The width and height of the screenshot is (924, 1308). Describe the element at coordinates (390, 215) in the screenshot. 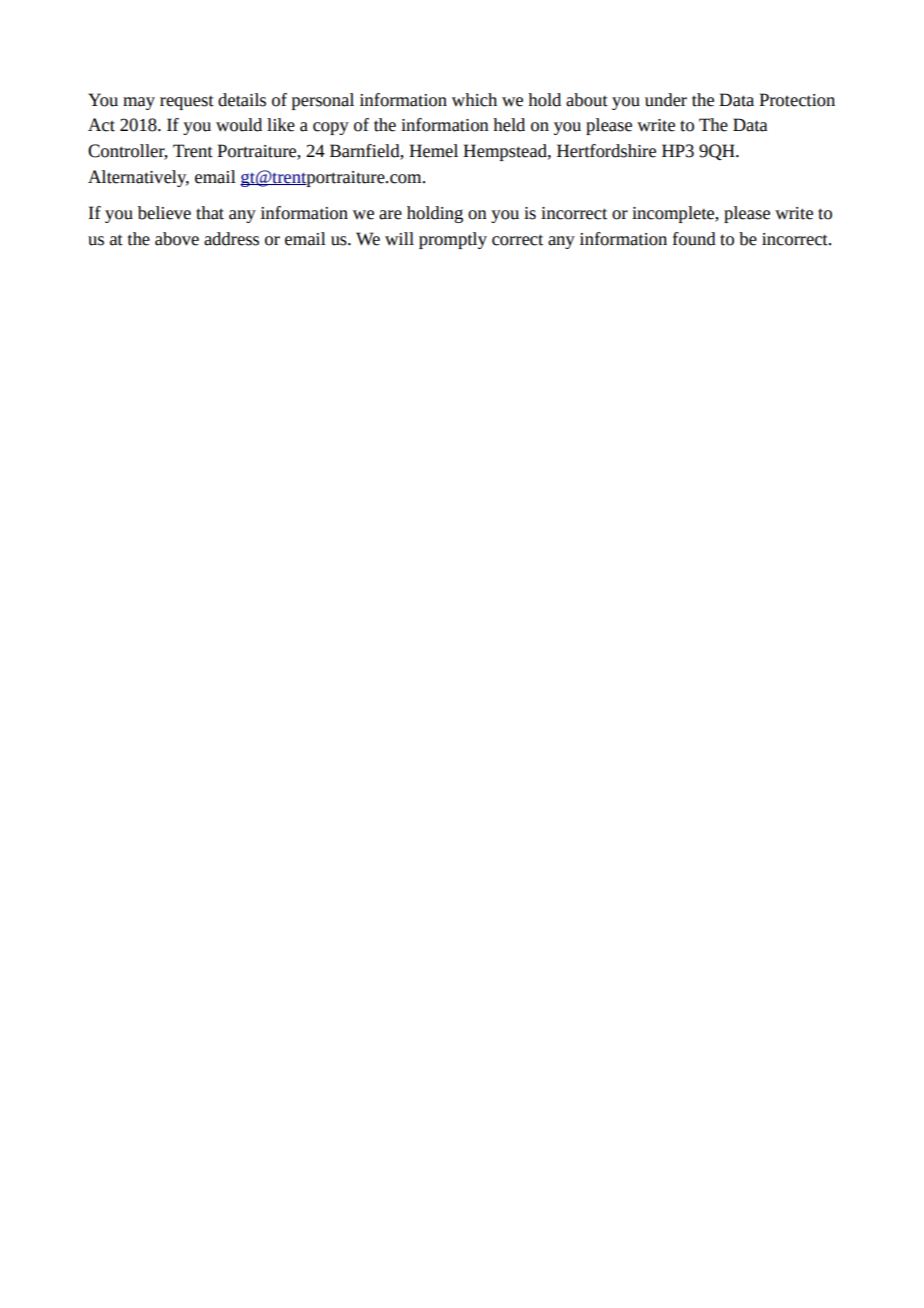

I see `are` at that location.
